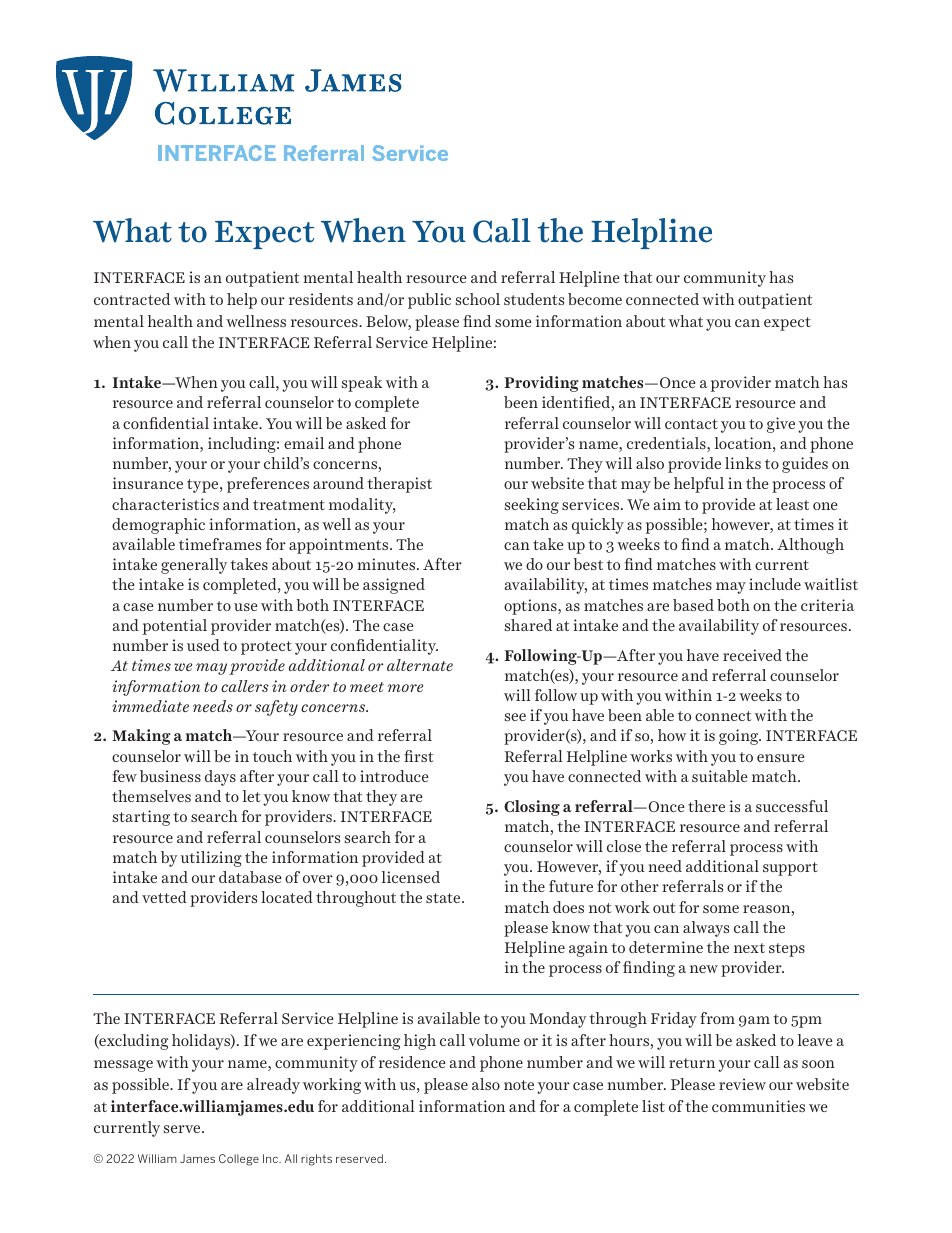 Image resolution: width=952 pixels, height=1233 pixels. Describe the element at coordinates (418, 756) in the document. I see `first` at that location.
